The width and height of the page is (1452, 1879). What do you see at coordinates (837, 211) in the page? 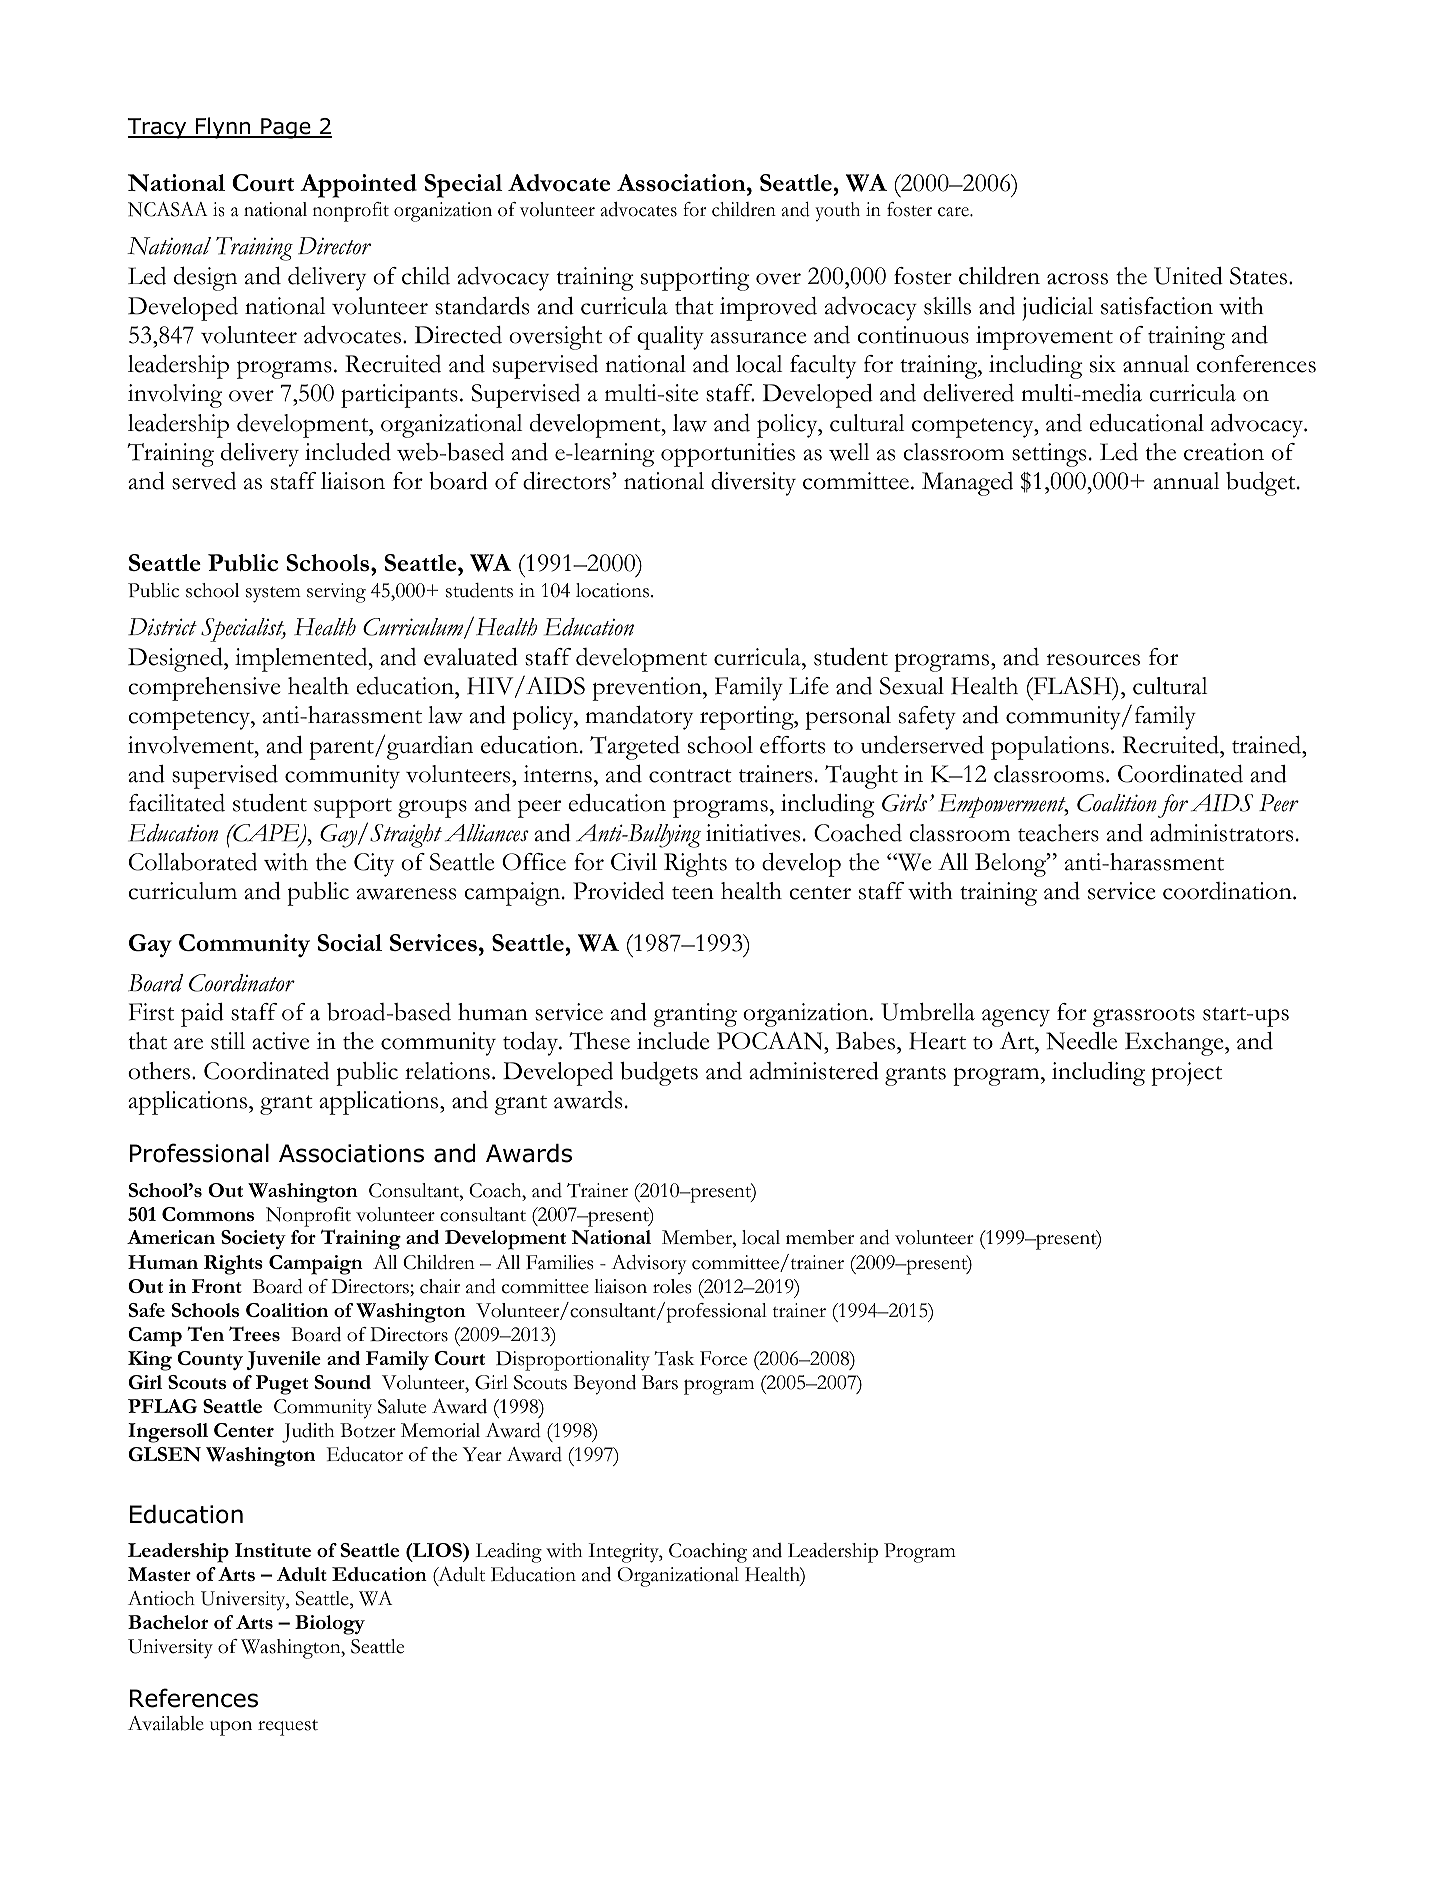
I see `youth` at bounding box center [837, 211].
